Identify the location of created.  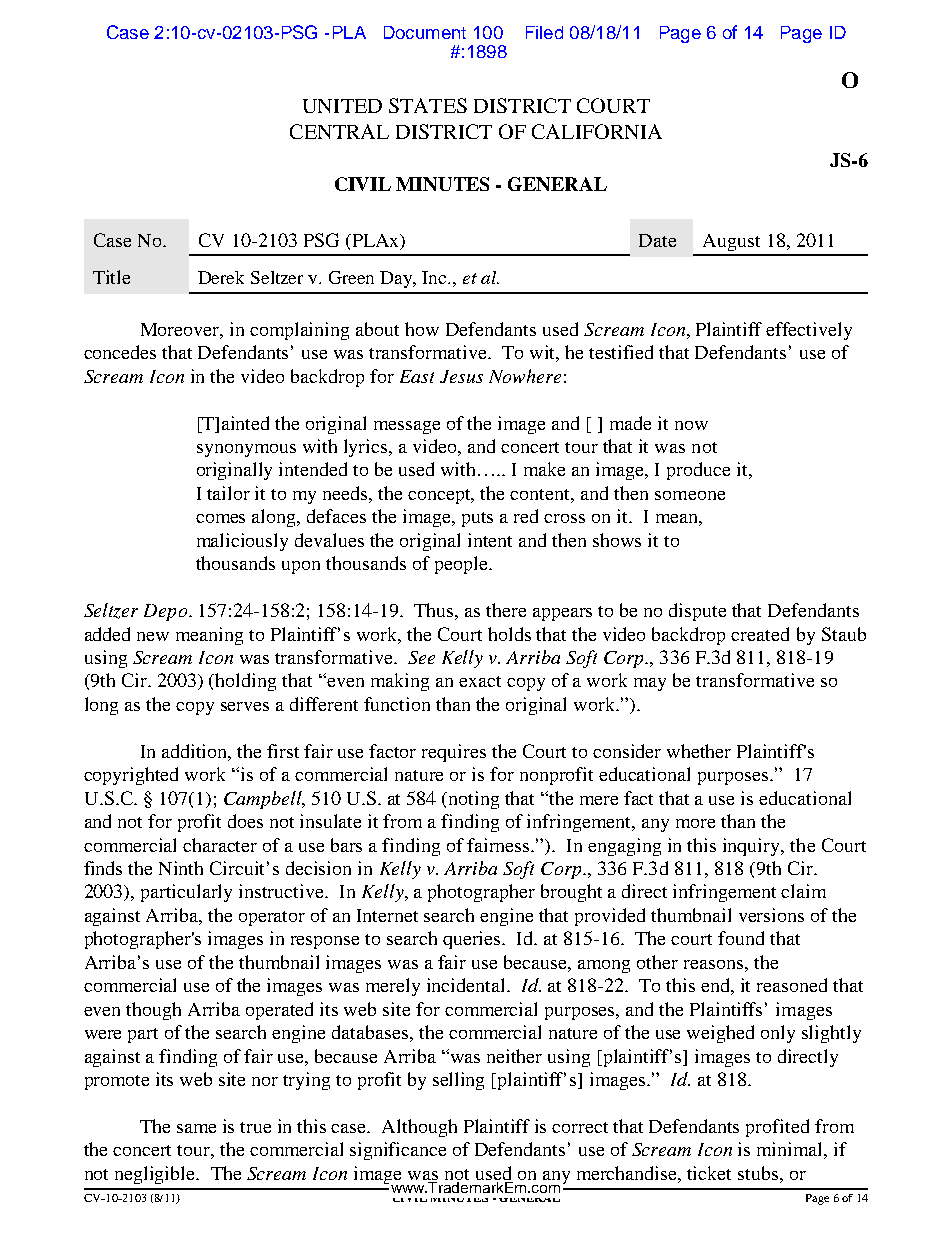
(760, 634).
